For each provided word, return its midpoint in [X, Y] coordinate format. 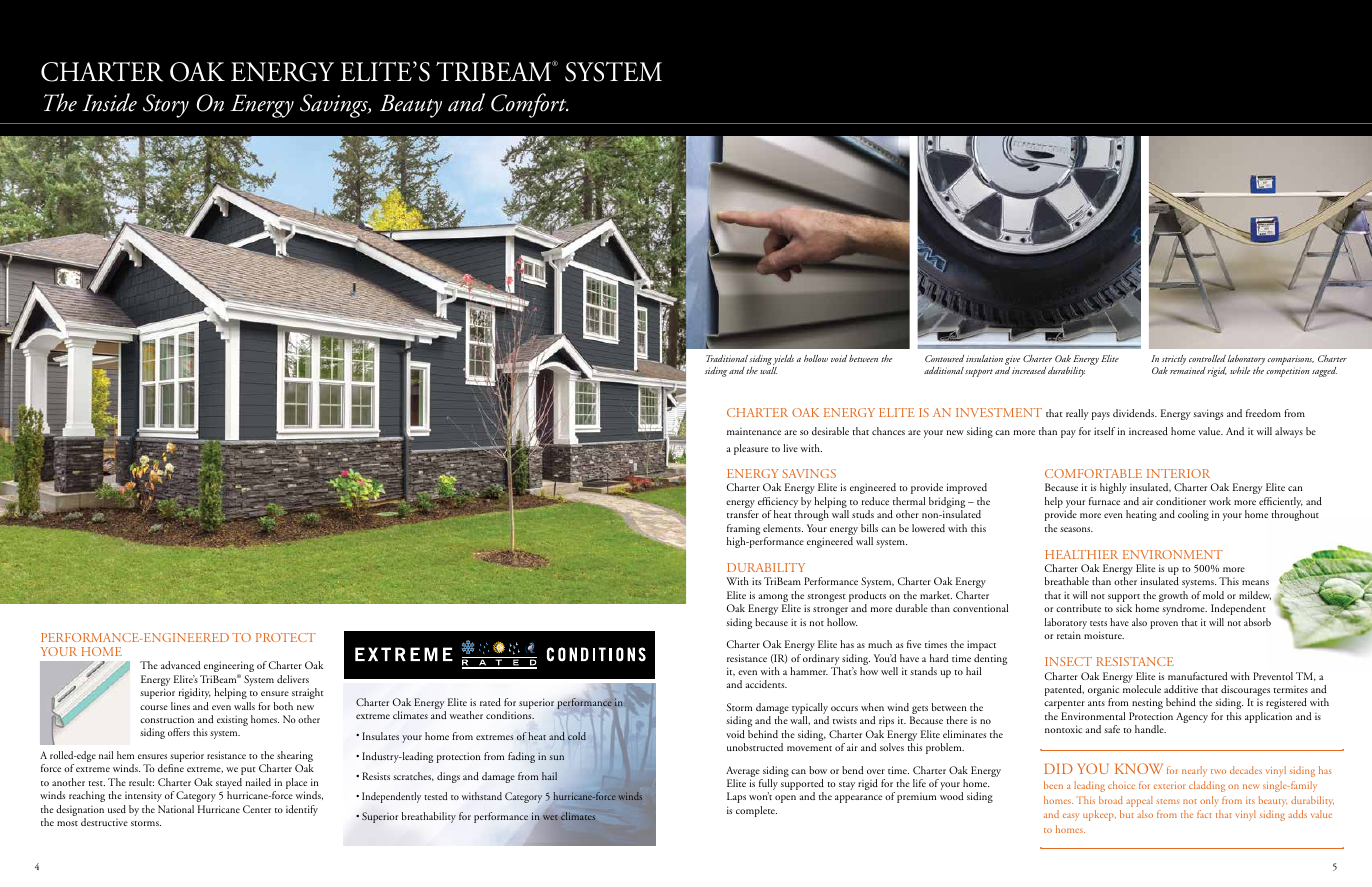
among [774, 599]
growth [1173, 598]
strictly [1174, 361]
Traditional [727, 358]
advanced [181, 665]
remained [1188, 369]
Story [166, 106]
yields [783, 361]
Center [257, 809]
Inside [109, 102]
